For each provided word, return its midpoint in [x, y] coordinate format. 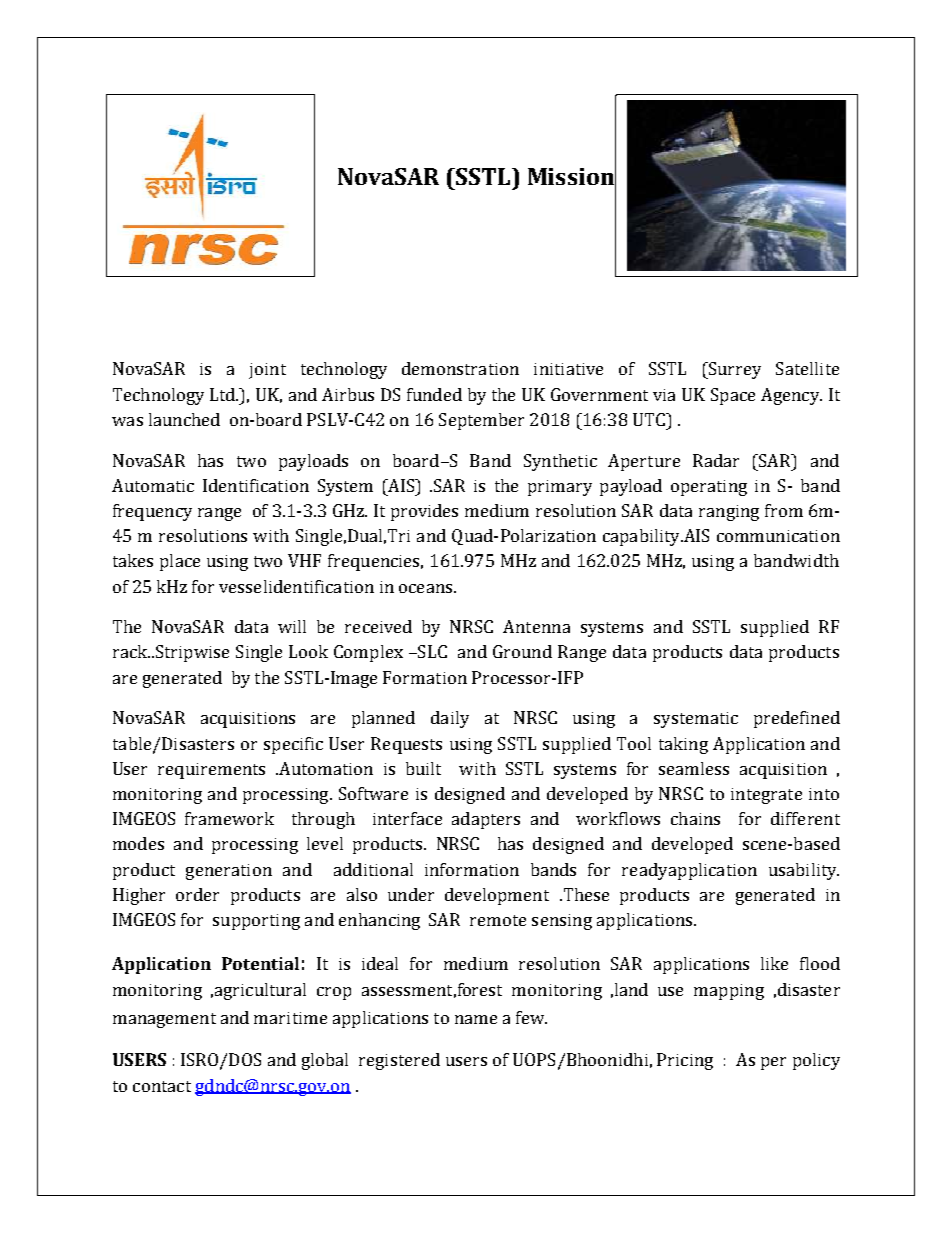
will [292, 626]
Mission [572, 177]
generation [229, 872]
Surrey [734, 370]
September [481, 421]
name [476, 1019]
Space [733, 396]
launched [184, 419]
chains [695, 818]
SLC [431, 651]
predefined [797, 719]
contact [162, 1086]
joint [267, 371]
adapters [486, 820]
